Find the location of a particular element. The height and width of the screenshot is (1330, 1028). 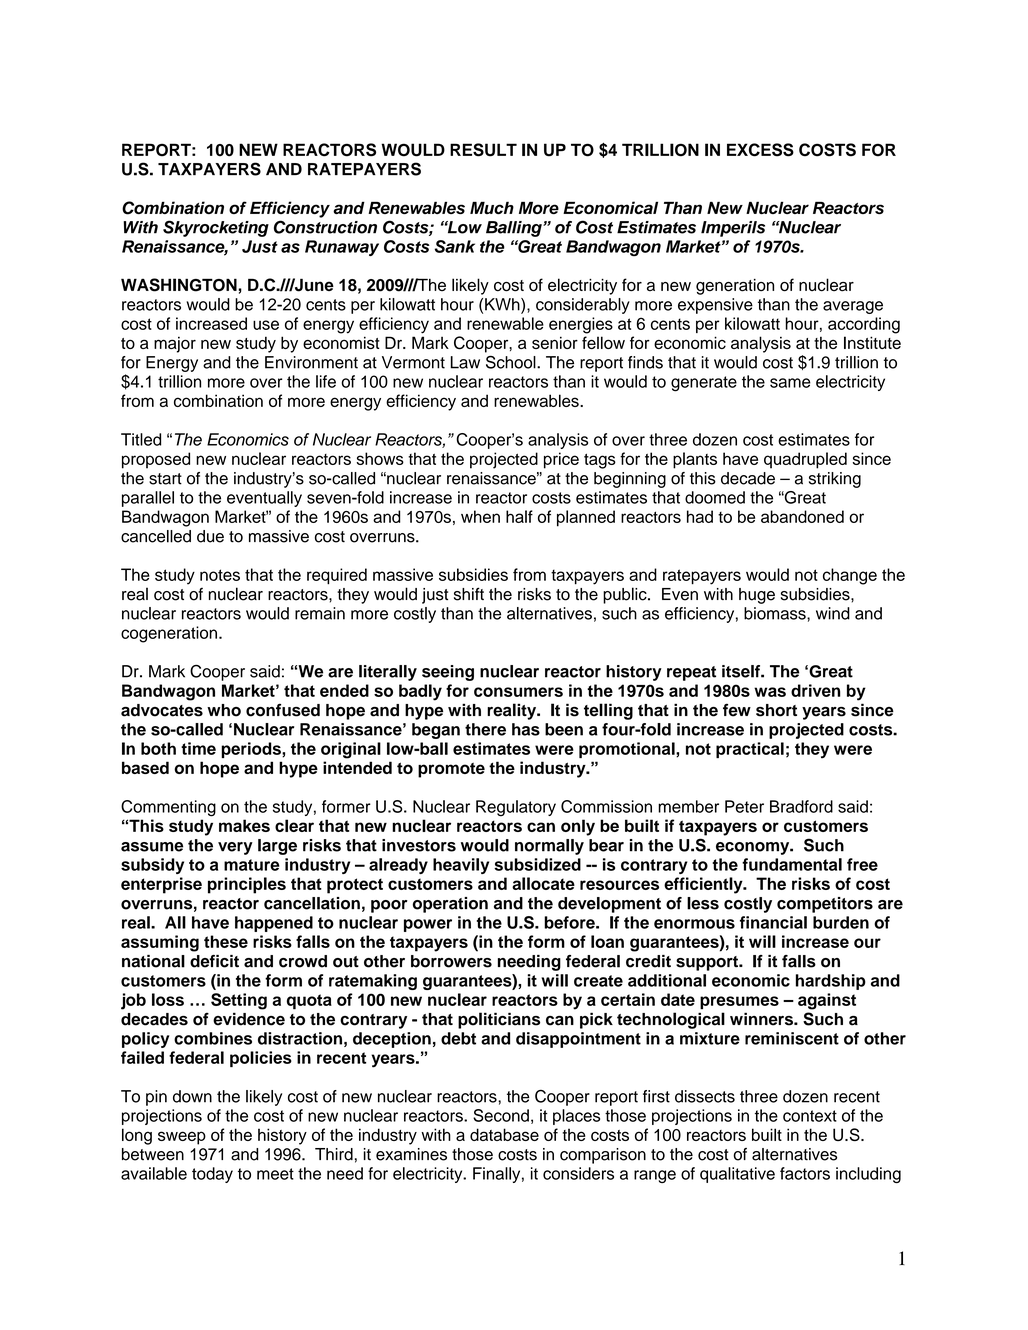

huge is located at coordinates (757, 596).
